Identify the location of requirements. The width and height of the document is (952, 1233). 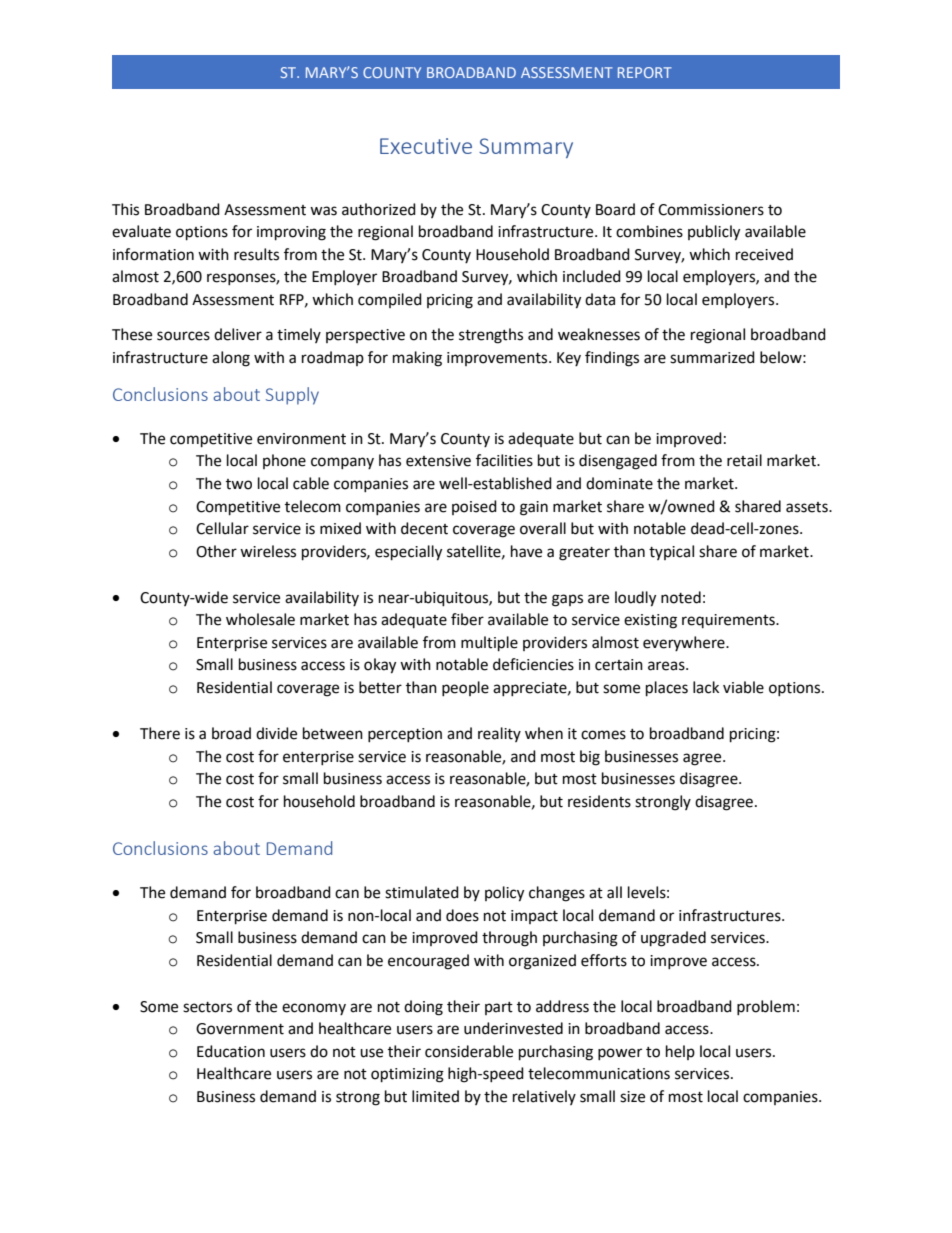
(729, 621).
